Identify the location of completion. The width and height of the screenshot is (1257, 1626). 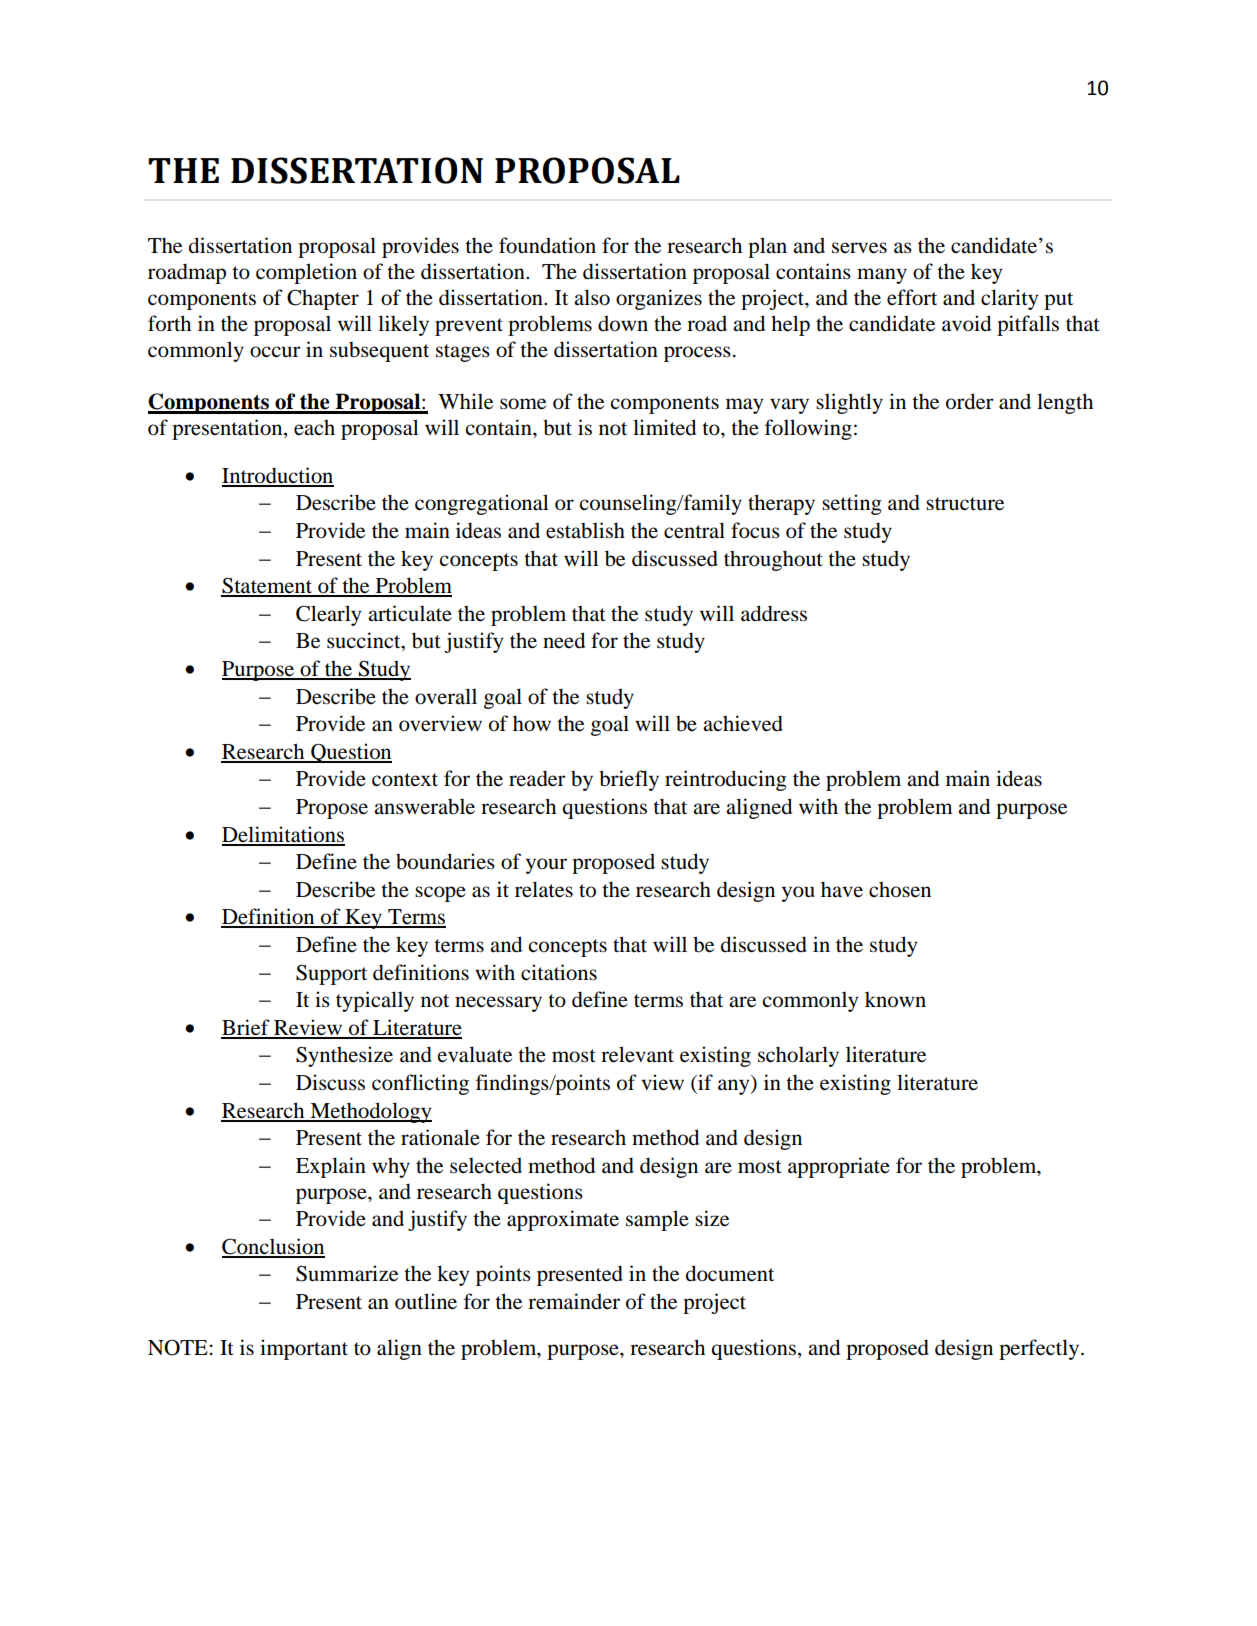
(306, 273).
